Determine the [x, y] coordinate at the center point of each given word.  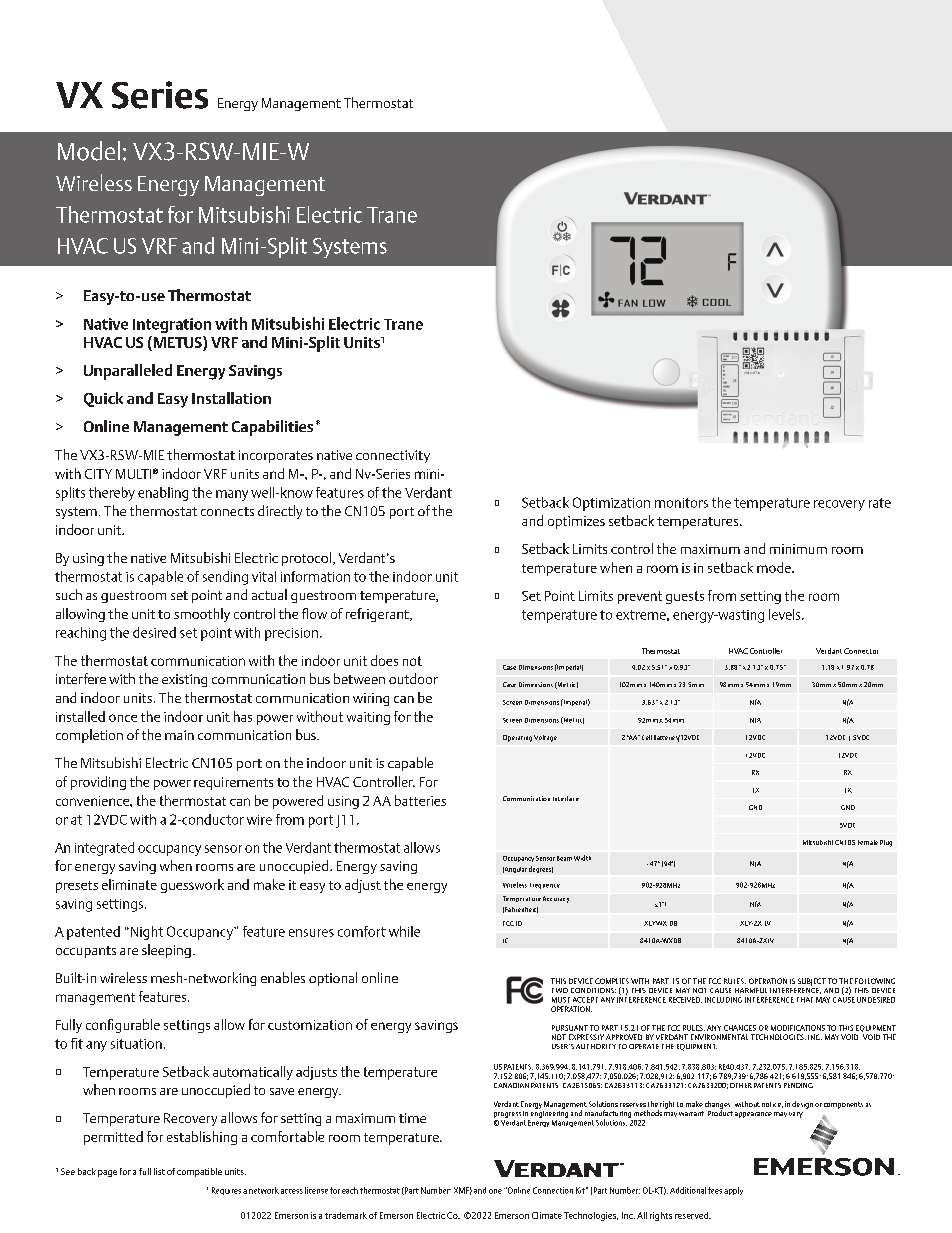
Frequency [545, 886]
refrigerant [378, 615]
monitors [681, 503]
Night [145, 933]
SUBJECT [812, 982]
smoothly [202, 615]
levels [786, 614]
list [159, 1171]
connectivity [393, 456]
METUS [177, 343]
